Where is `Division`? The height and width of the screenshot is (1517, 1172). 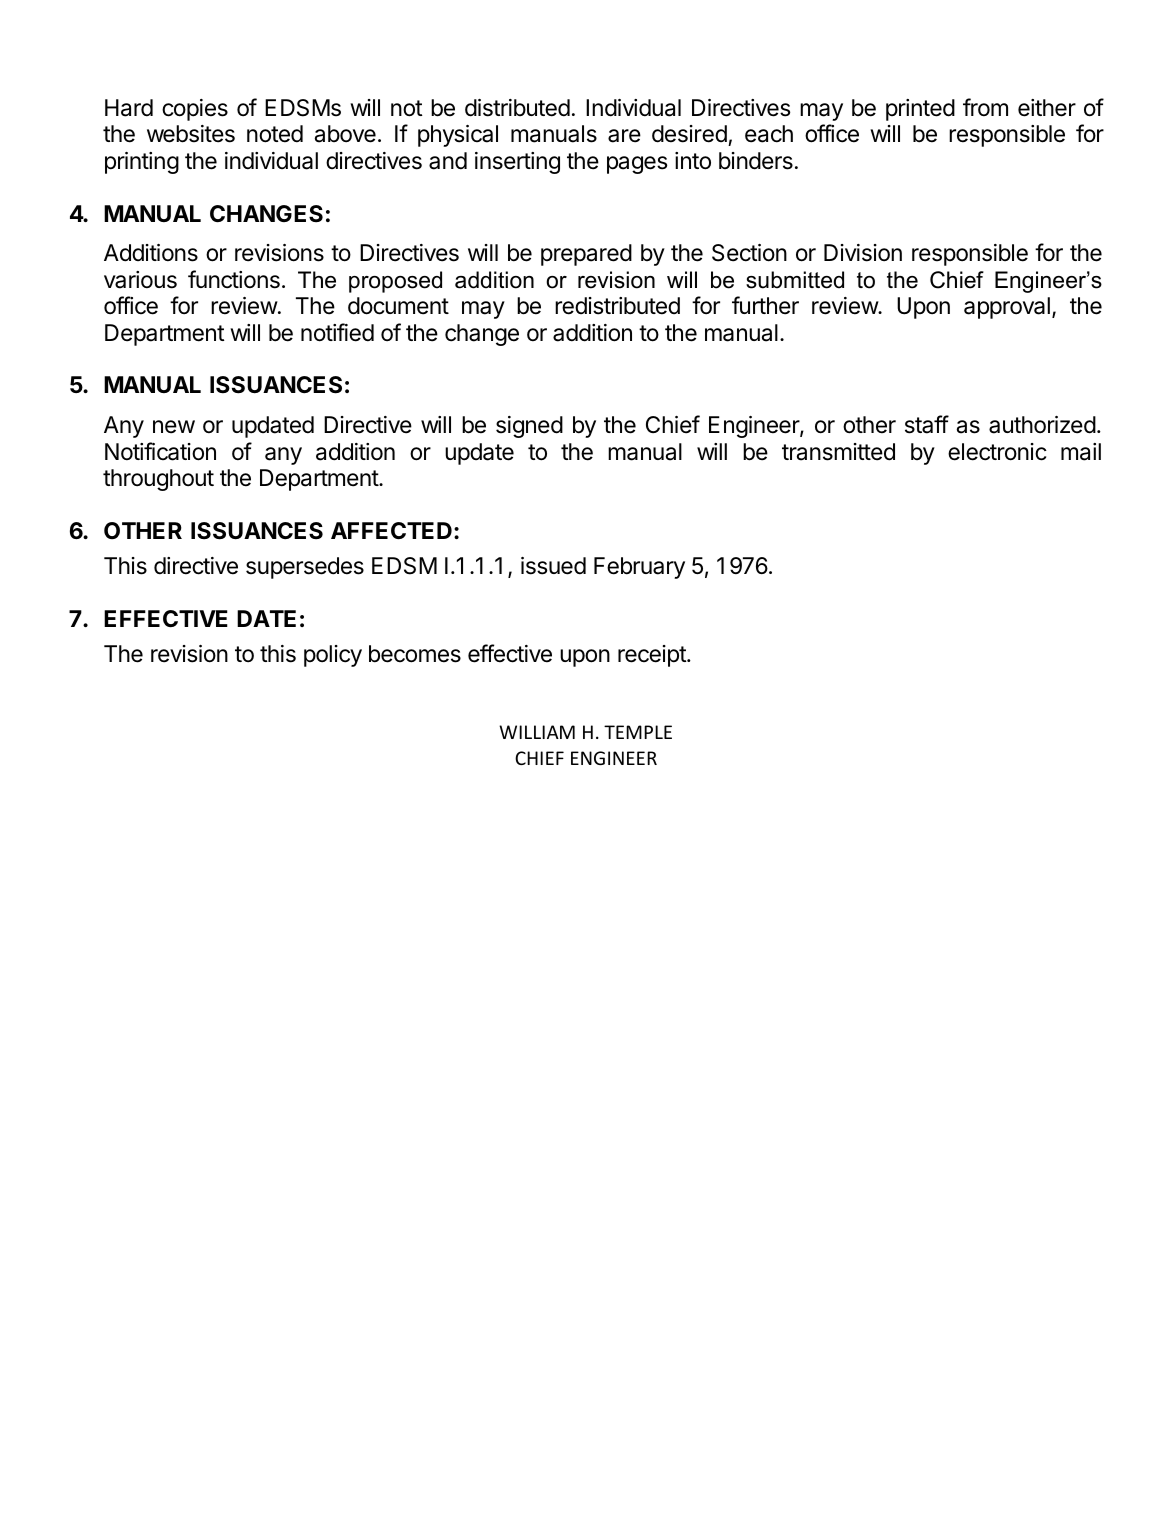 Division is located at coordinates (863, 253).
